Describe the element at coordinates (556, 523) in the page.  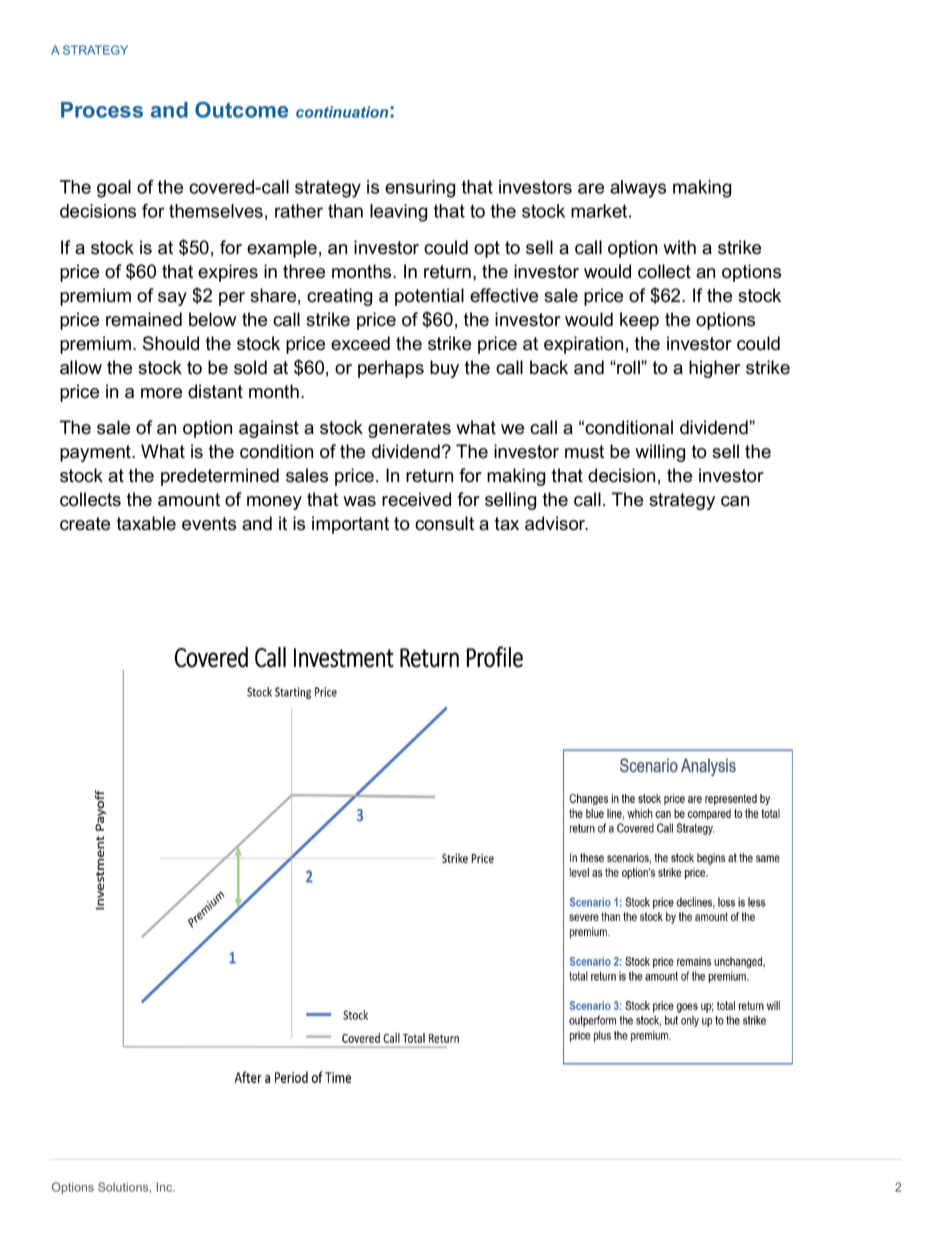
I see `advisor` at that location.
